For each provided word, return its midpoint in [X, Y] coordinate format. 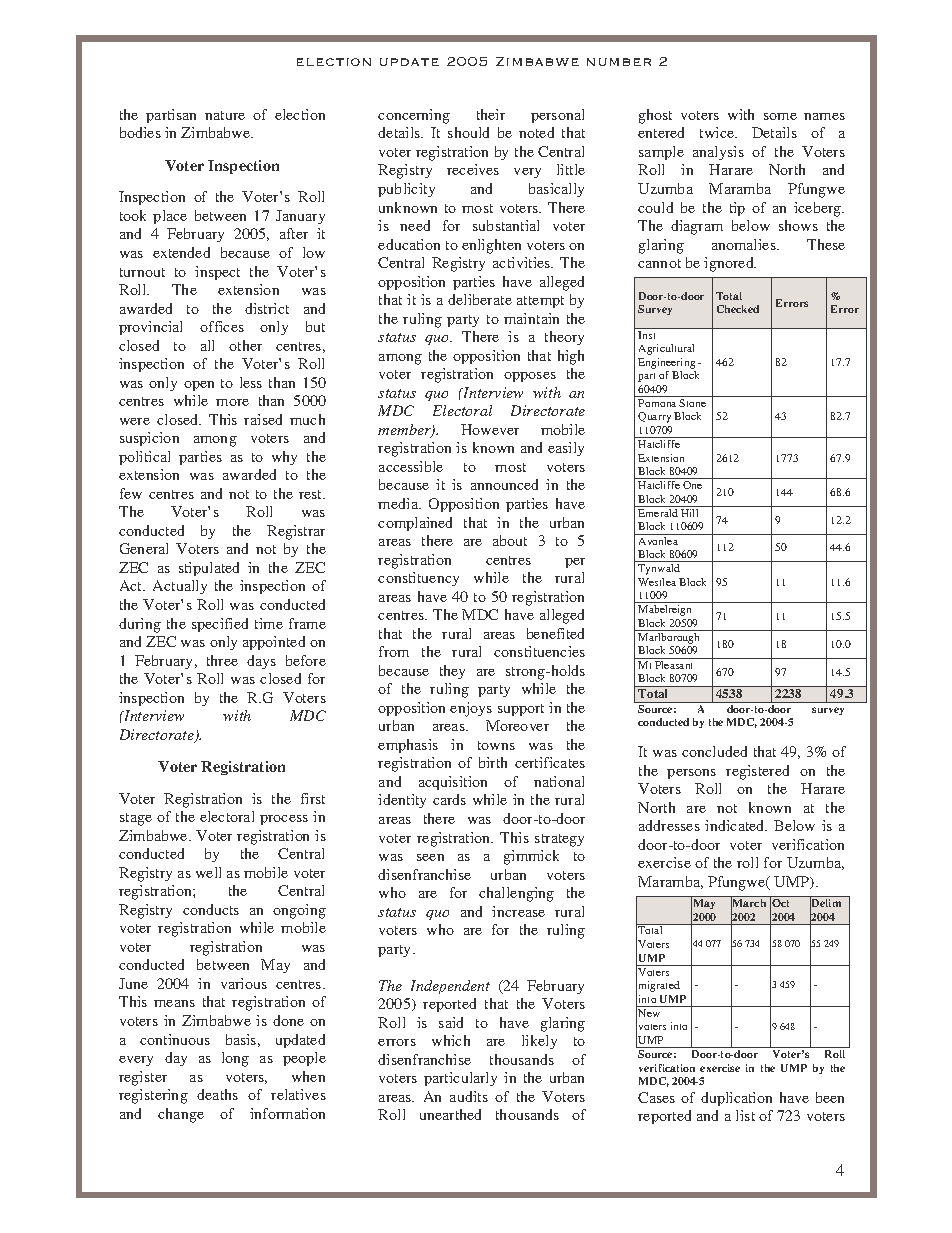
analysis [718, 153]
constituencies [539, 651]
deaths [217, 1094]
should [468, 132]
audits [469, 1096]
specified [220, 625]
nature [225, 115]
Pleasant [673, 665]
